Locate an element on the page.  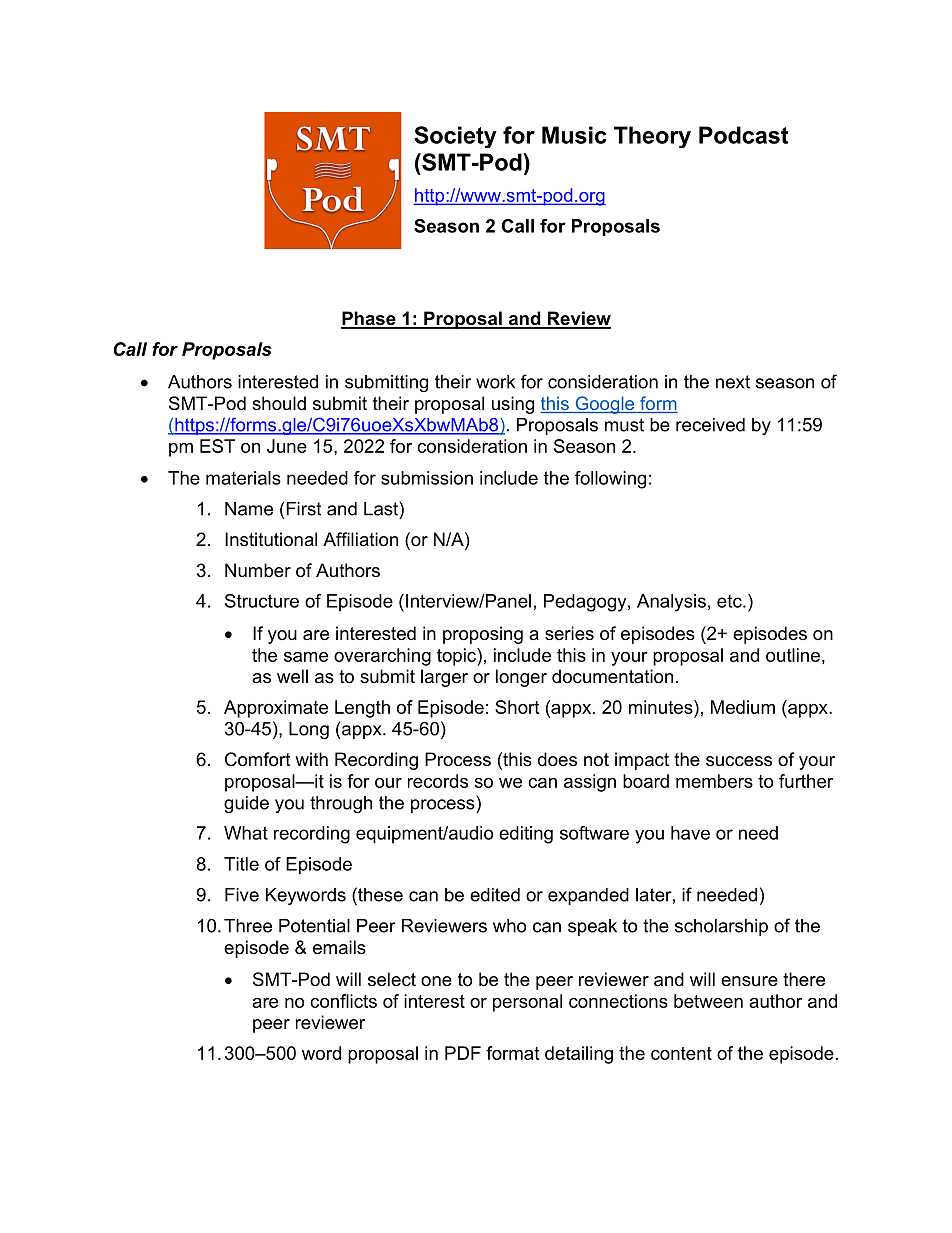
June is located at coordinates (287, 446).
